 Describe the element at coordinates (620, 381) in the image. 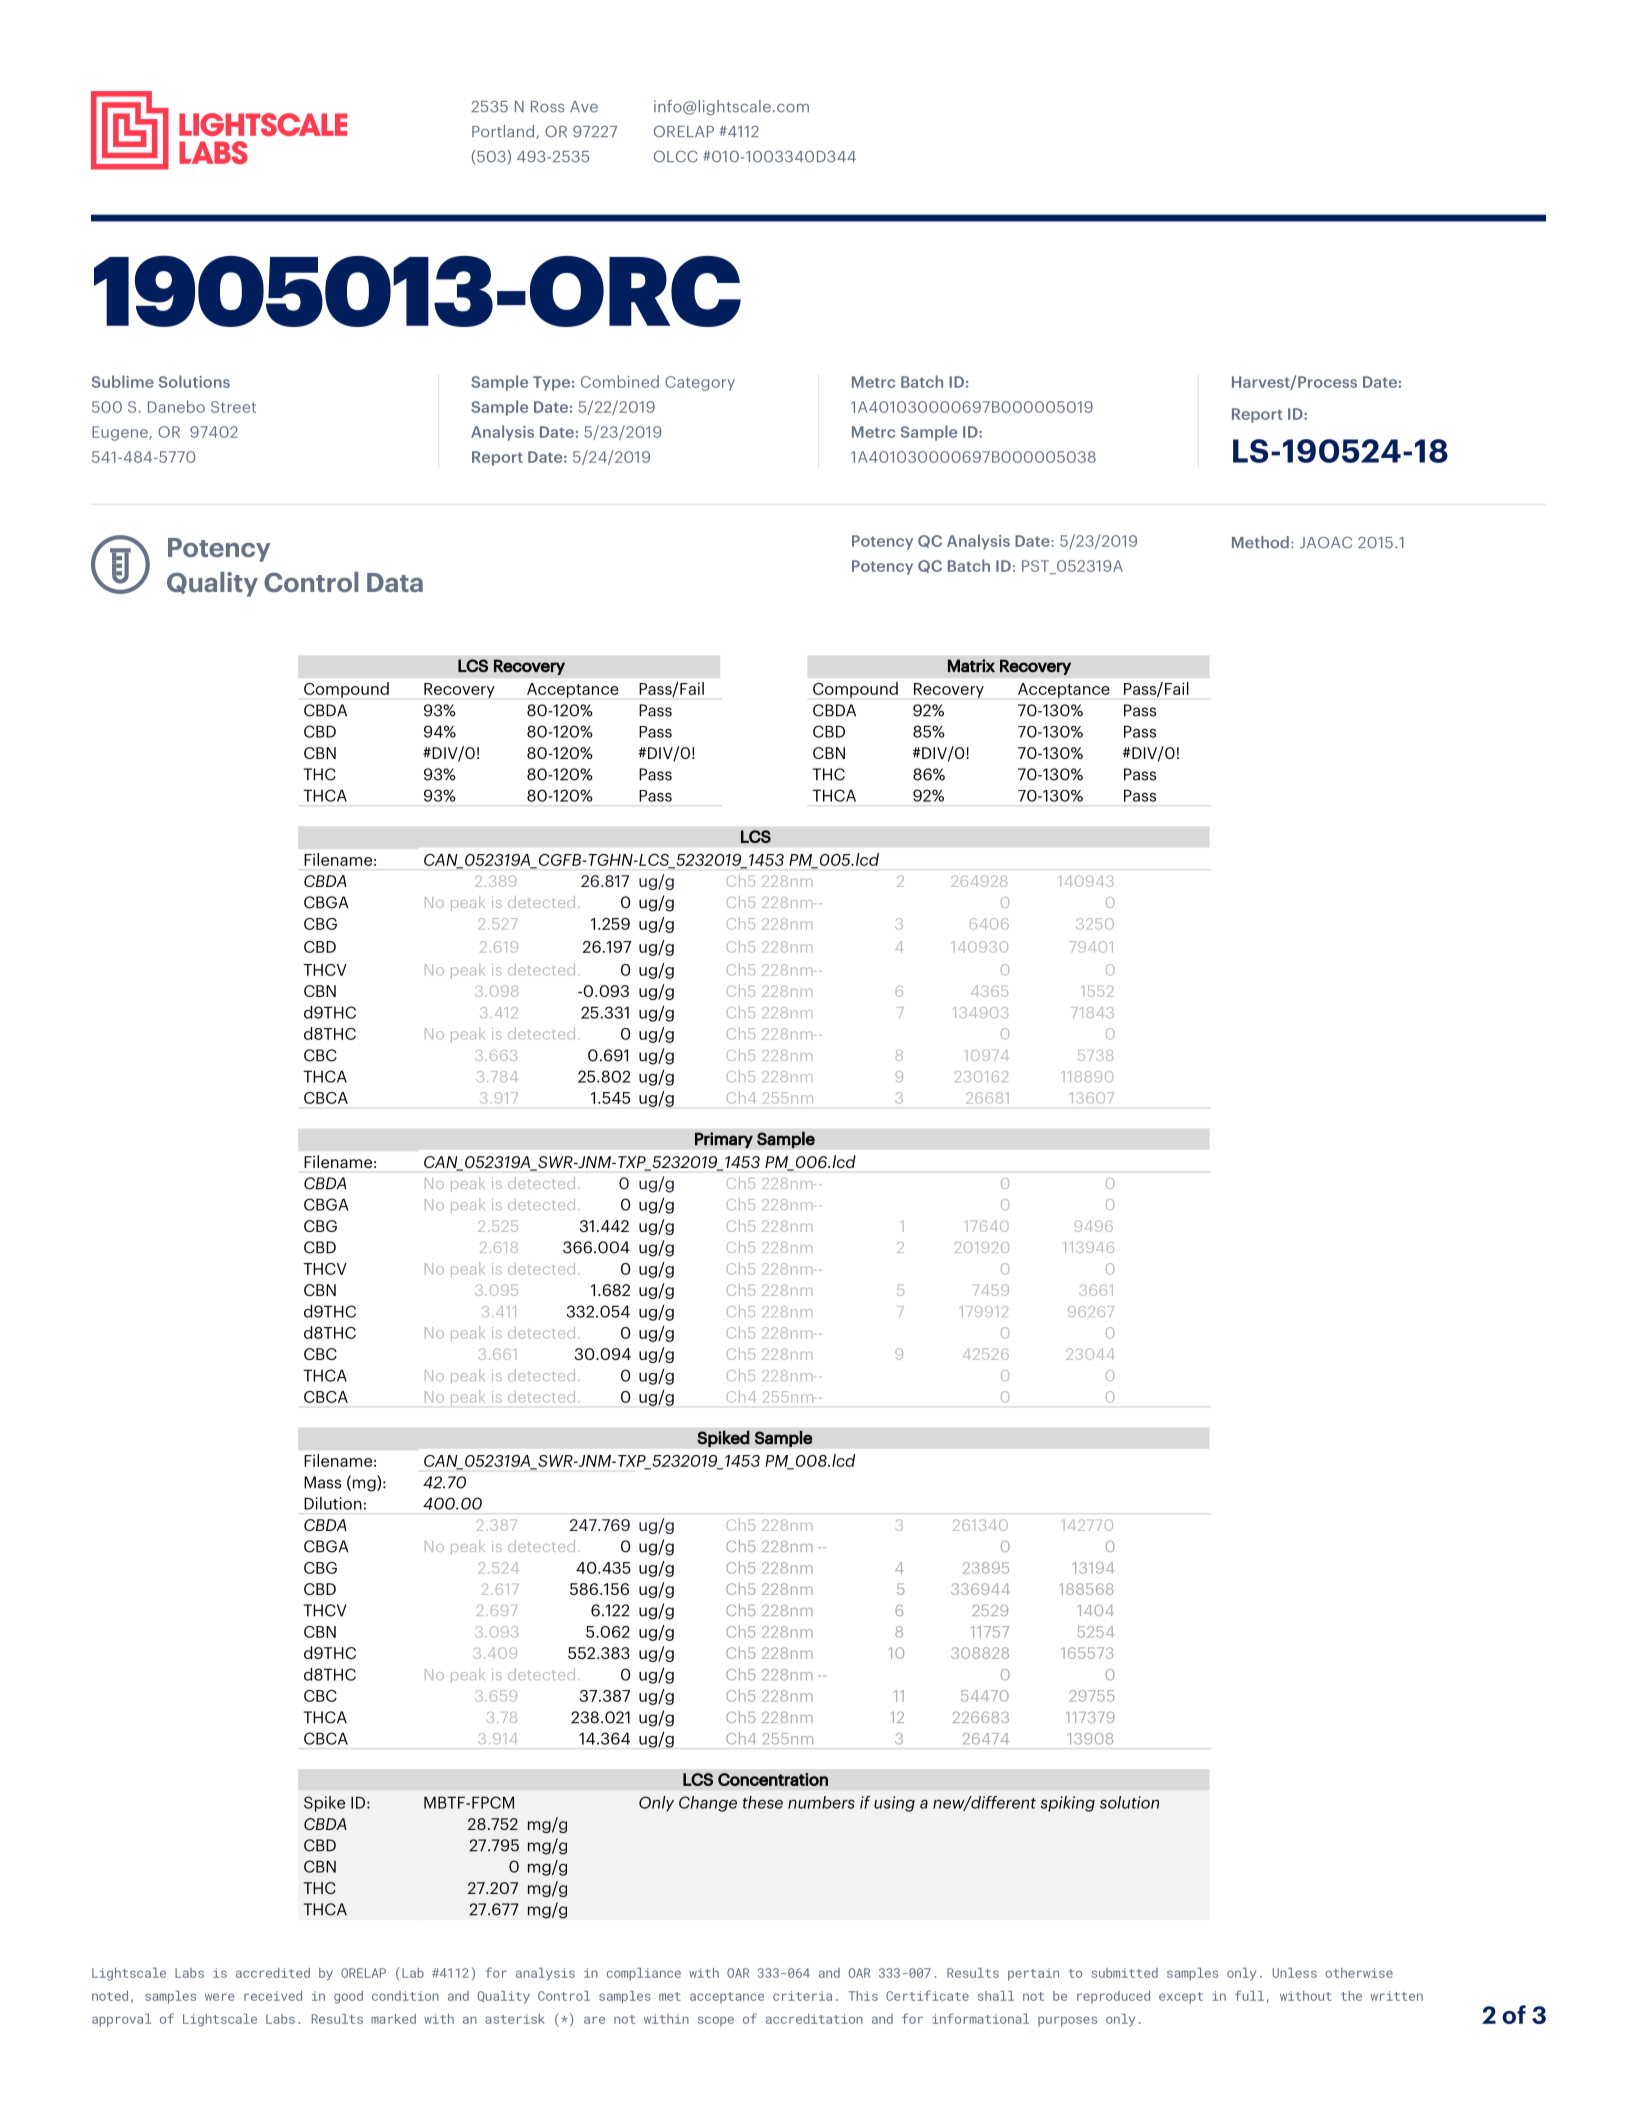

I see `Combined` at that location.
